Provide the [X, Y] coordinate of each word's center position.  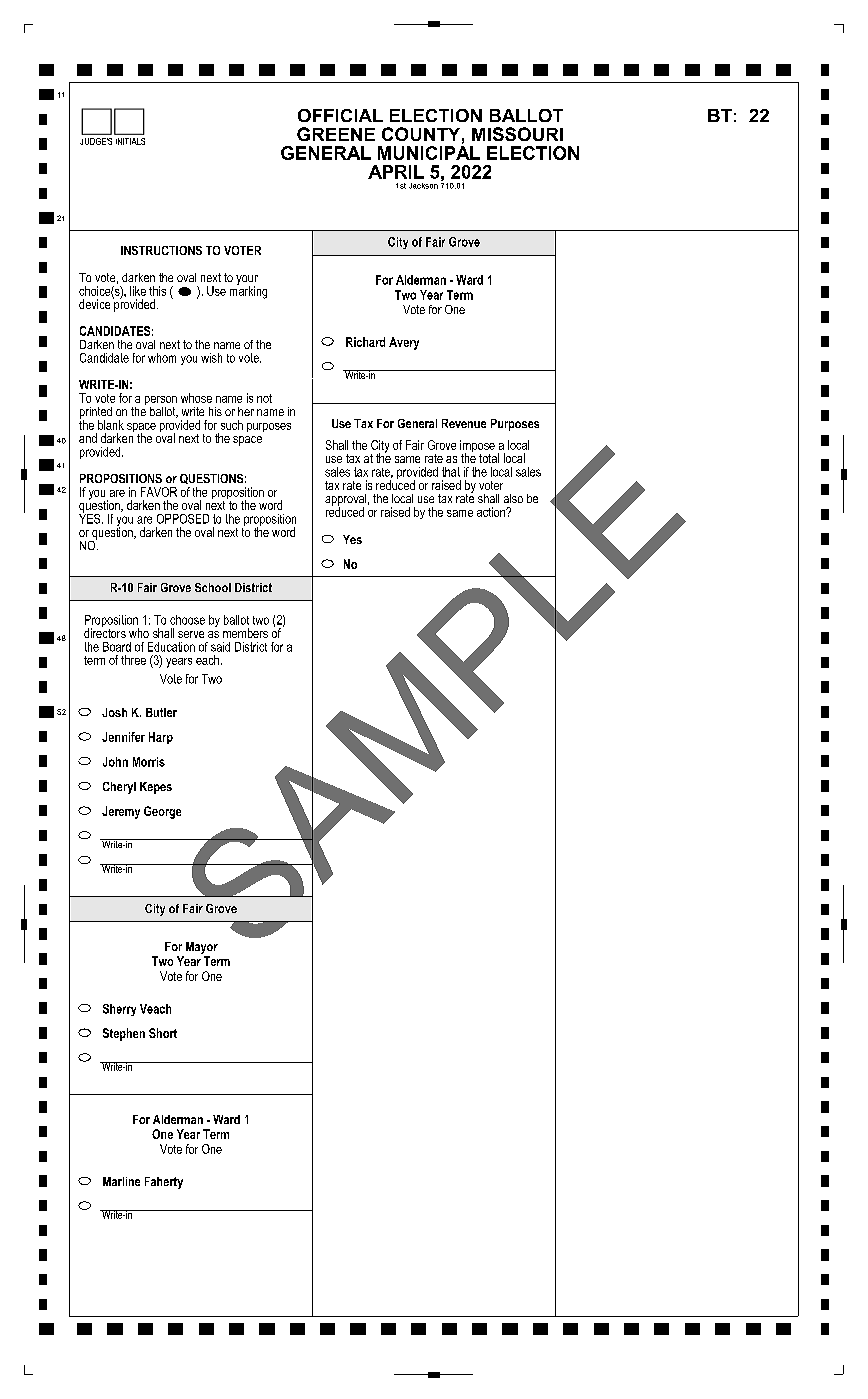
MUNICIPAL [429, 151]
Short [163, 1033]
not [264, 398]
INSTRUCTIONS [161, 250]
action [492, 512]
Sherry [119, 1010]
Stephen [124, 1034]
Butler [161, 712]
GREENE [336, 134]
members [245, 633]
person [161, 402]
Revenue [464, 423]
